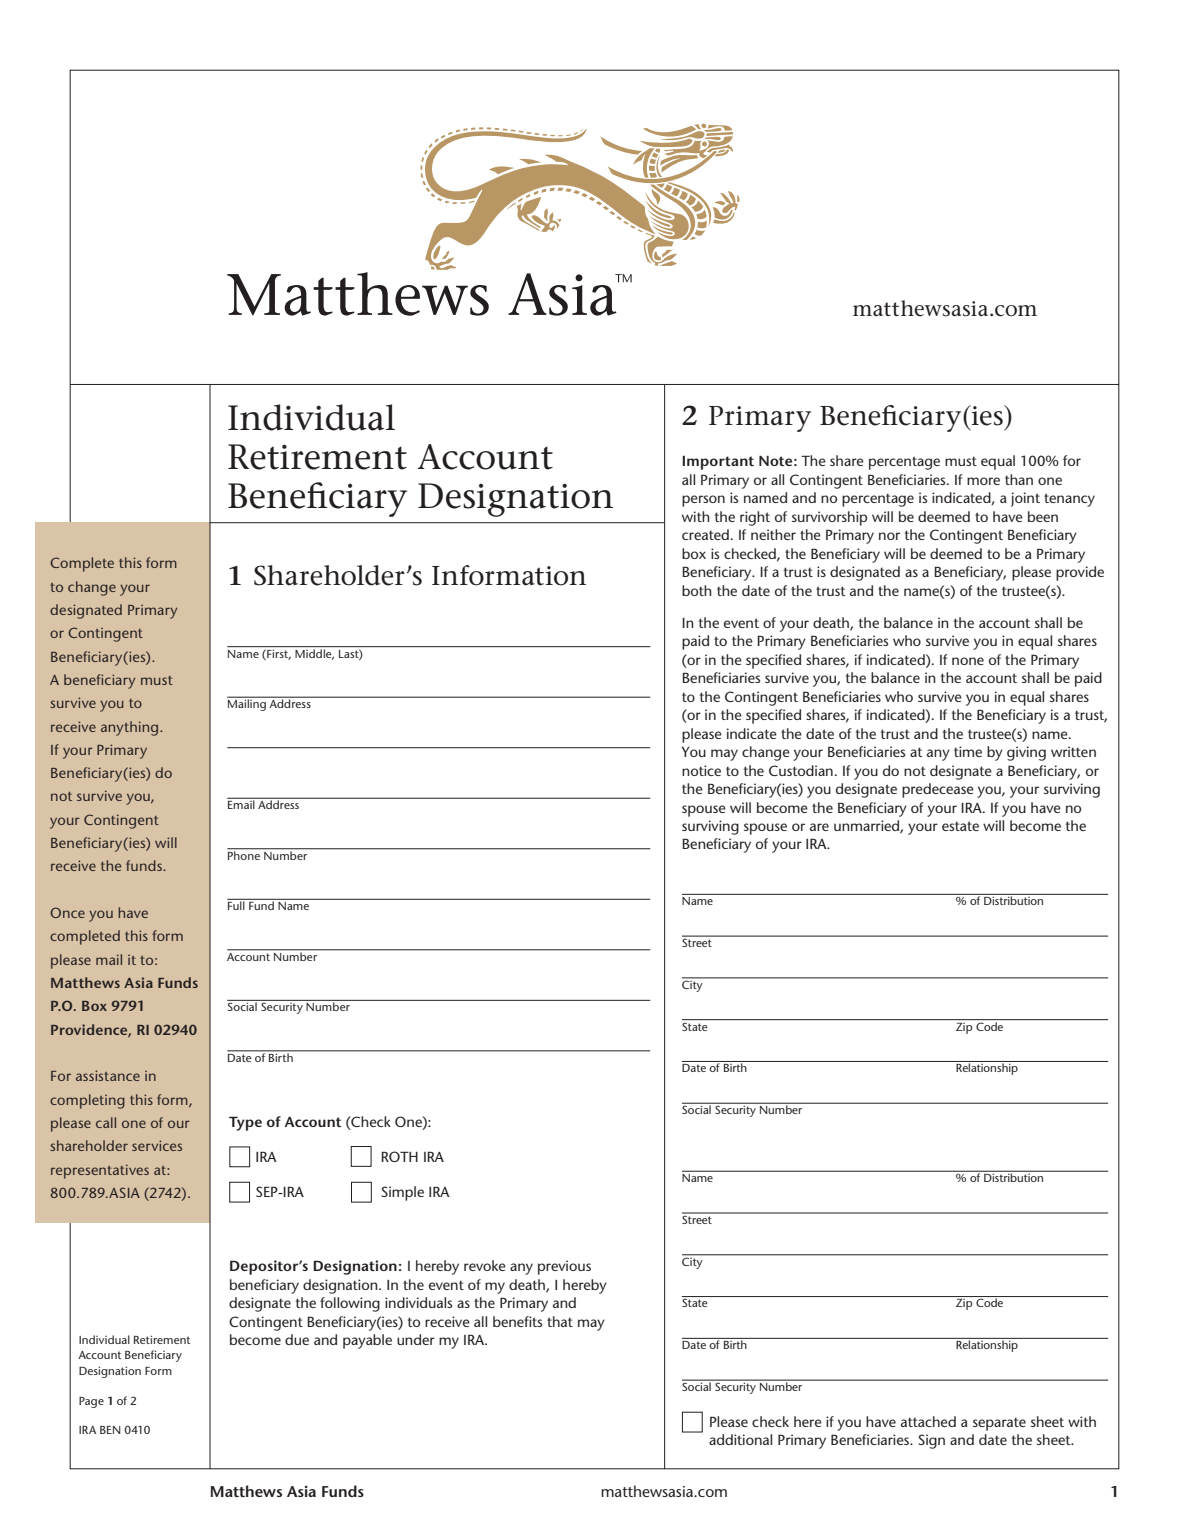  Describe the element at coordinates (983, 481) in the image. I see `more` at that location.
